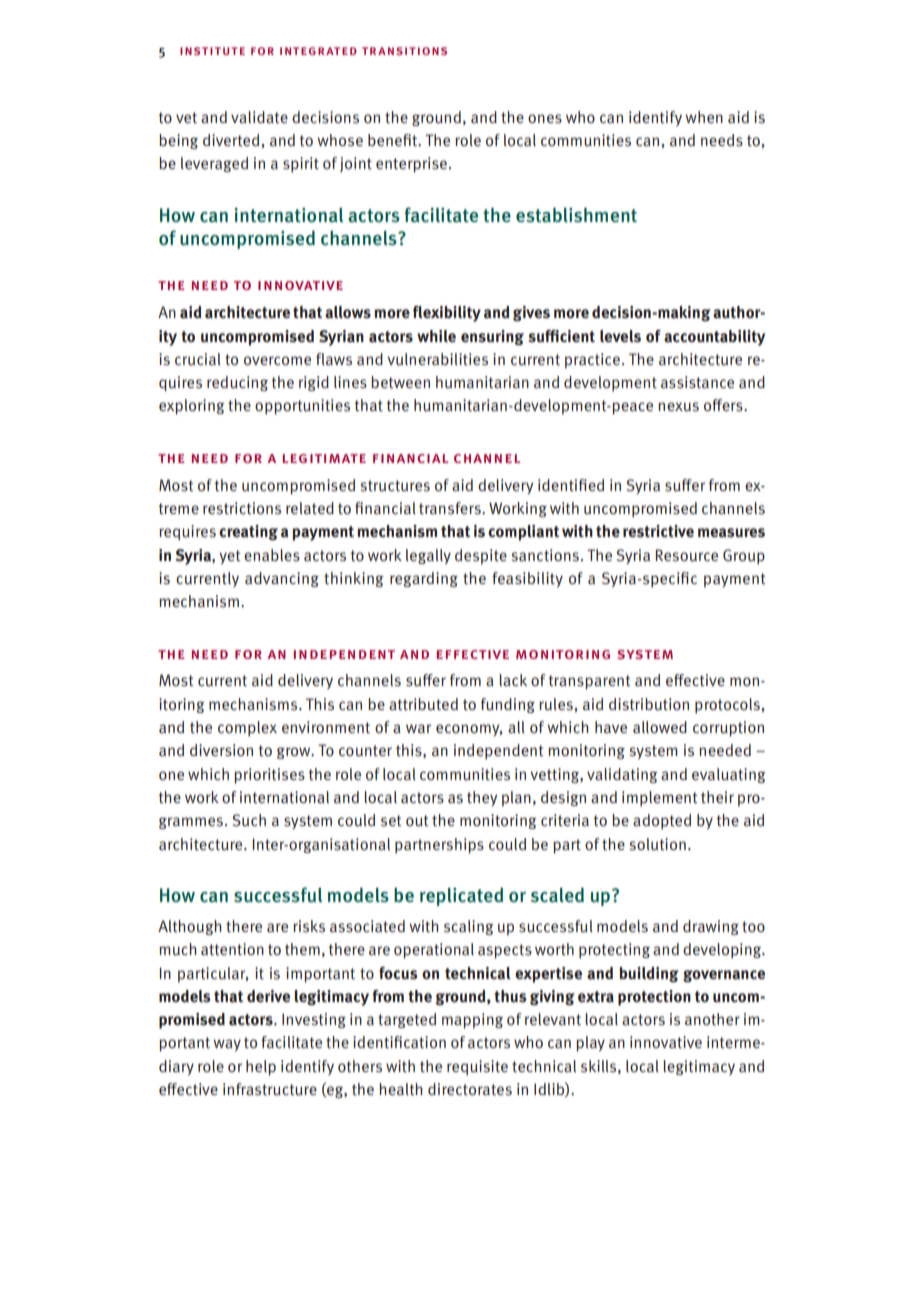  Describe the element at coordinates (660, 727) in the page. I see `allowed` at that location.
